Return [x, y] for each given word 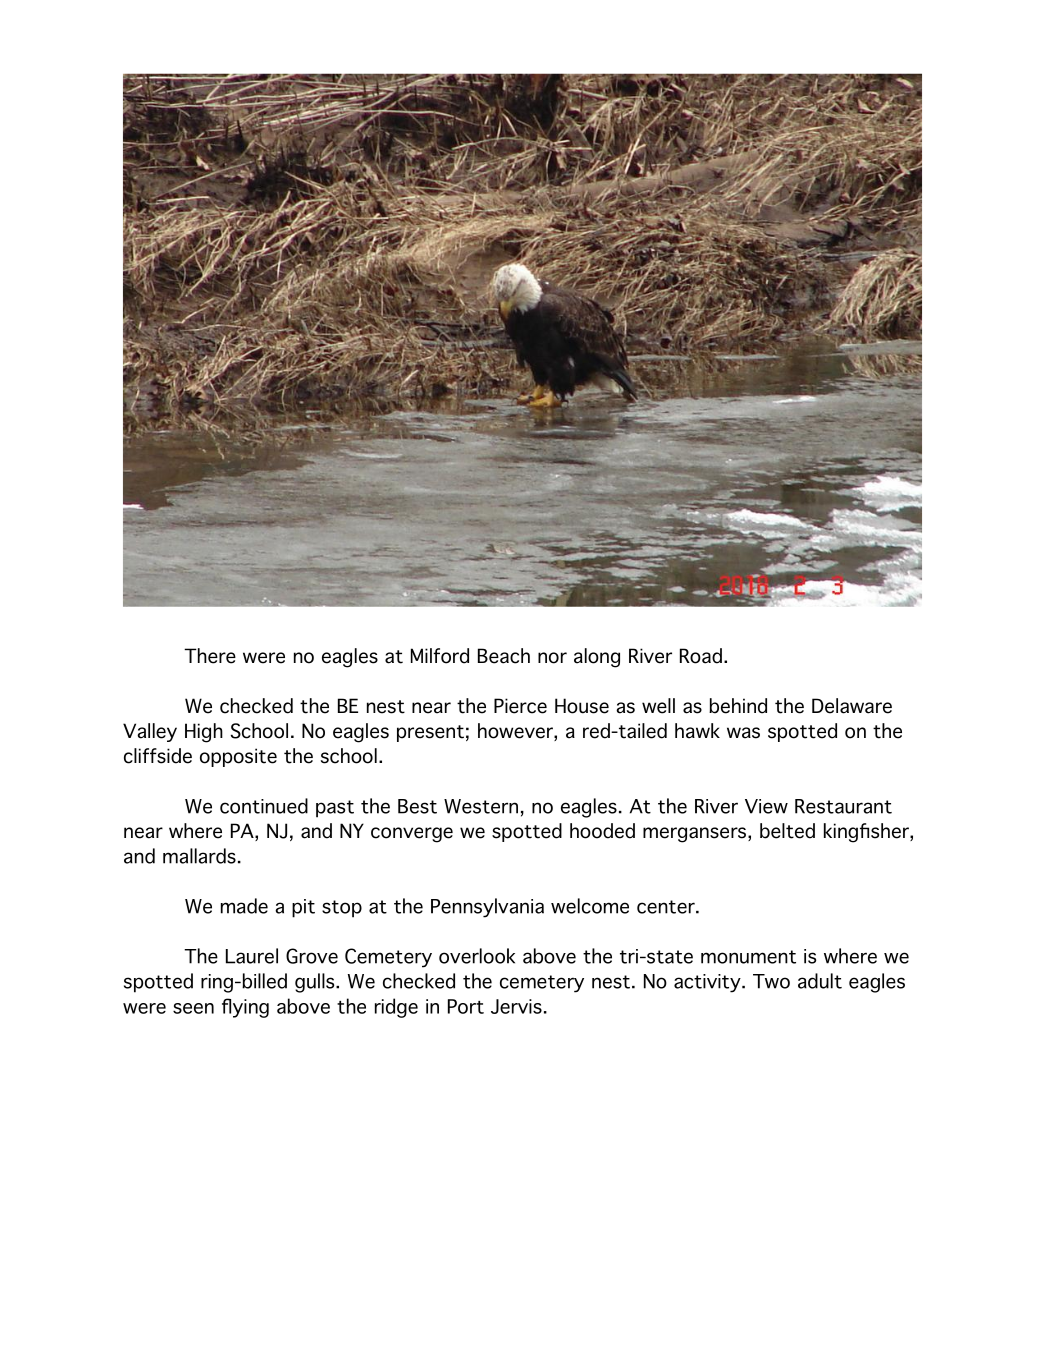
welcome [590, 906]
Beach [504, 656]
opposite [238, 757]
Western [481, 806]
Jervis [516, 1006]
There [210, 656]
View [766, 806]
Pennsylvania [487, 908]
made [244, 906]
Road [701, 656]
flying [245, 1008]
